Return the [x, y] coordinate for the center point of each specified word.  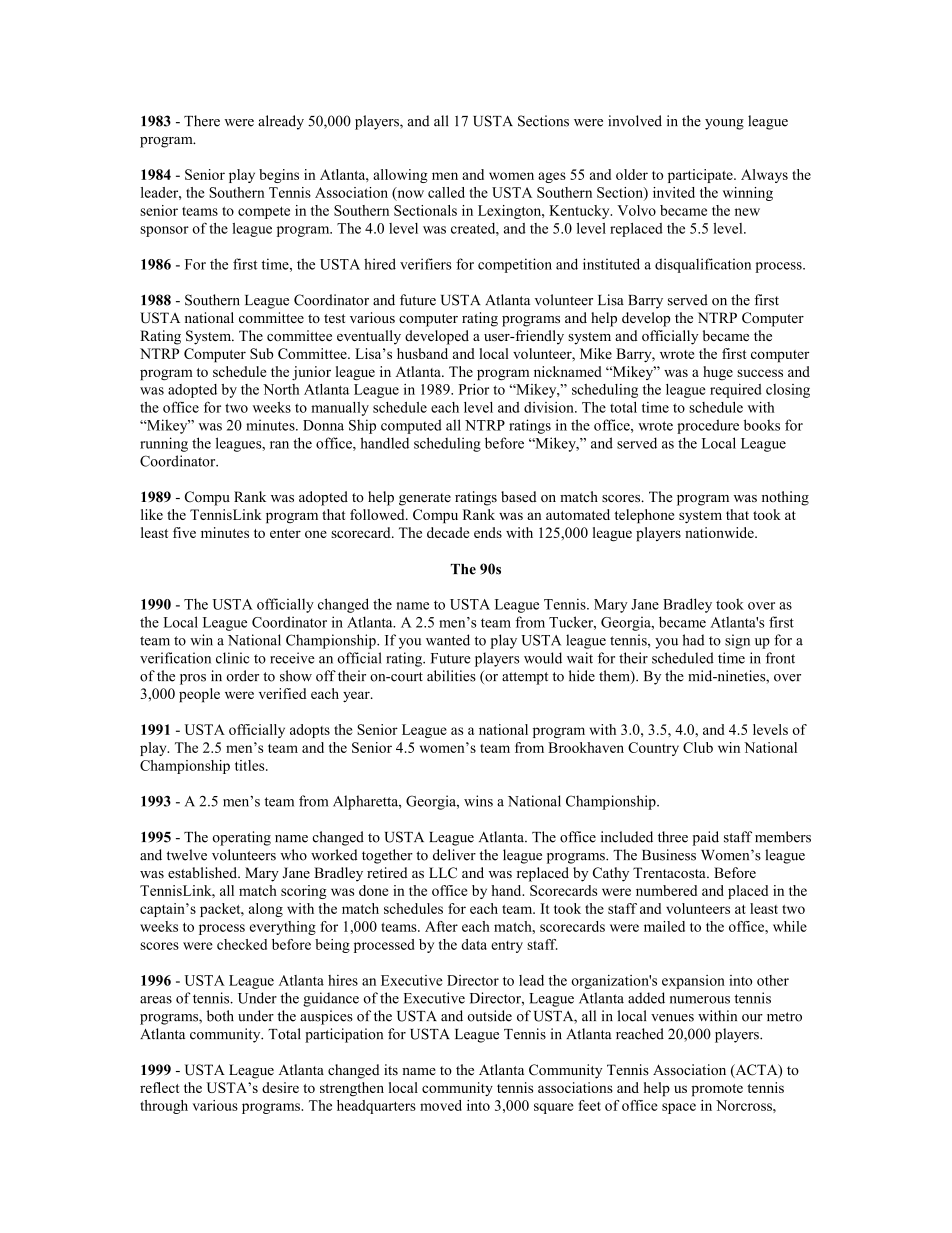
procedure [708, 426]
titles [251, 765]
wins [478, 801]
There [202, 121]
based [519, 496]
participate [701, 176]
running [164, 444]
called [446, 192]
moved [441, 1105]
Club [698, 747]
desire [280, 1087]
